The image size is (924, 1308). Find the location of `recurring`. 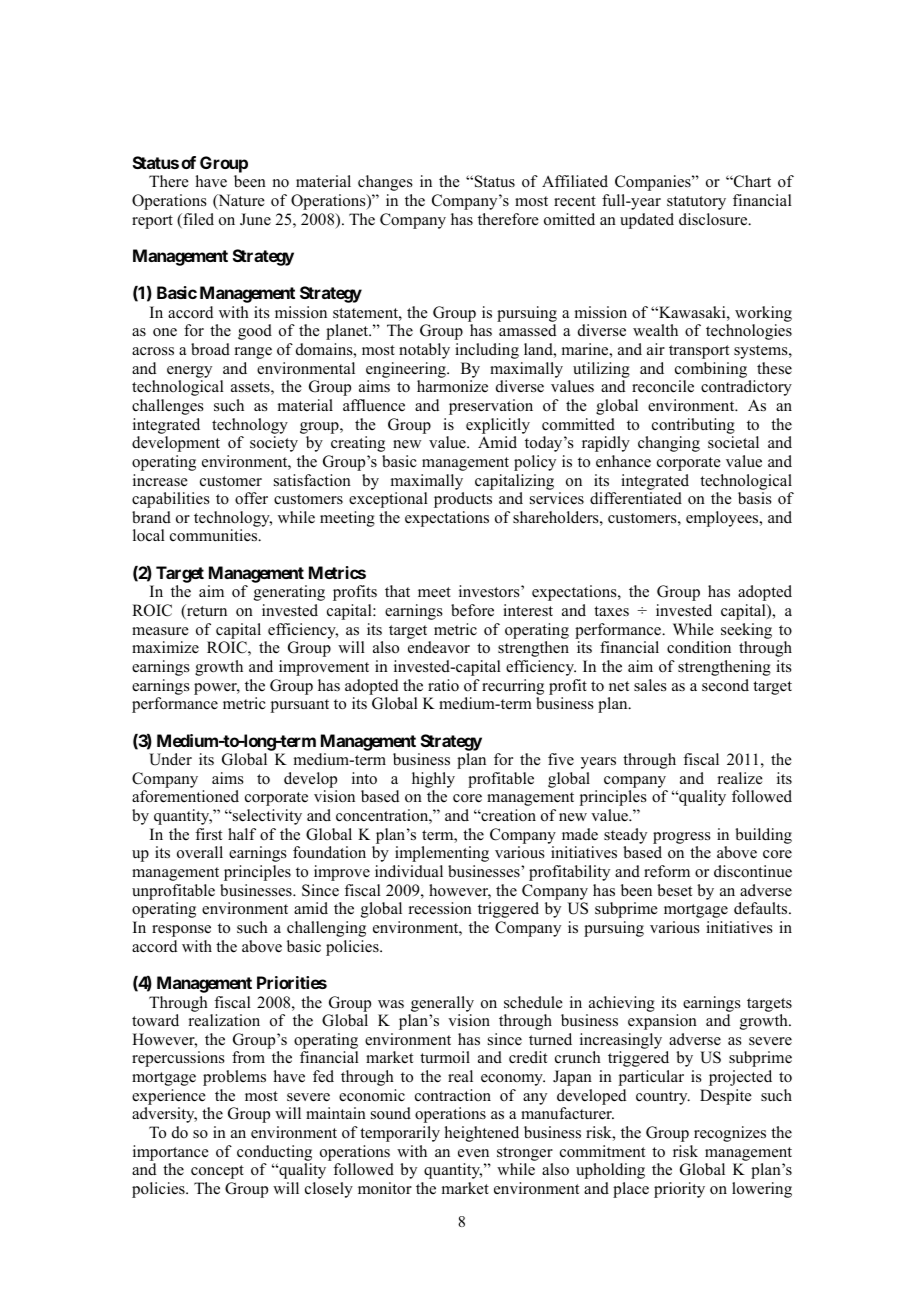

recurring is located at coordinates (513, 687).
